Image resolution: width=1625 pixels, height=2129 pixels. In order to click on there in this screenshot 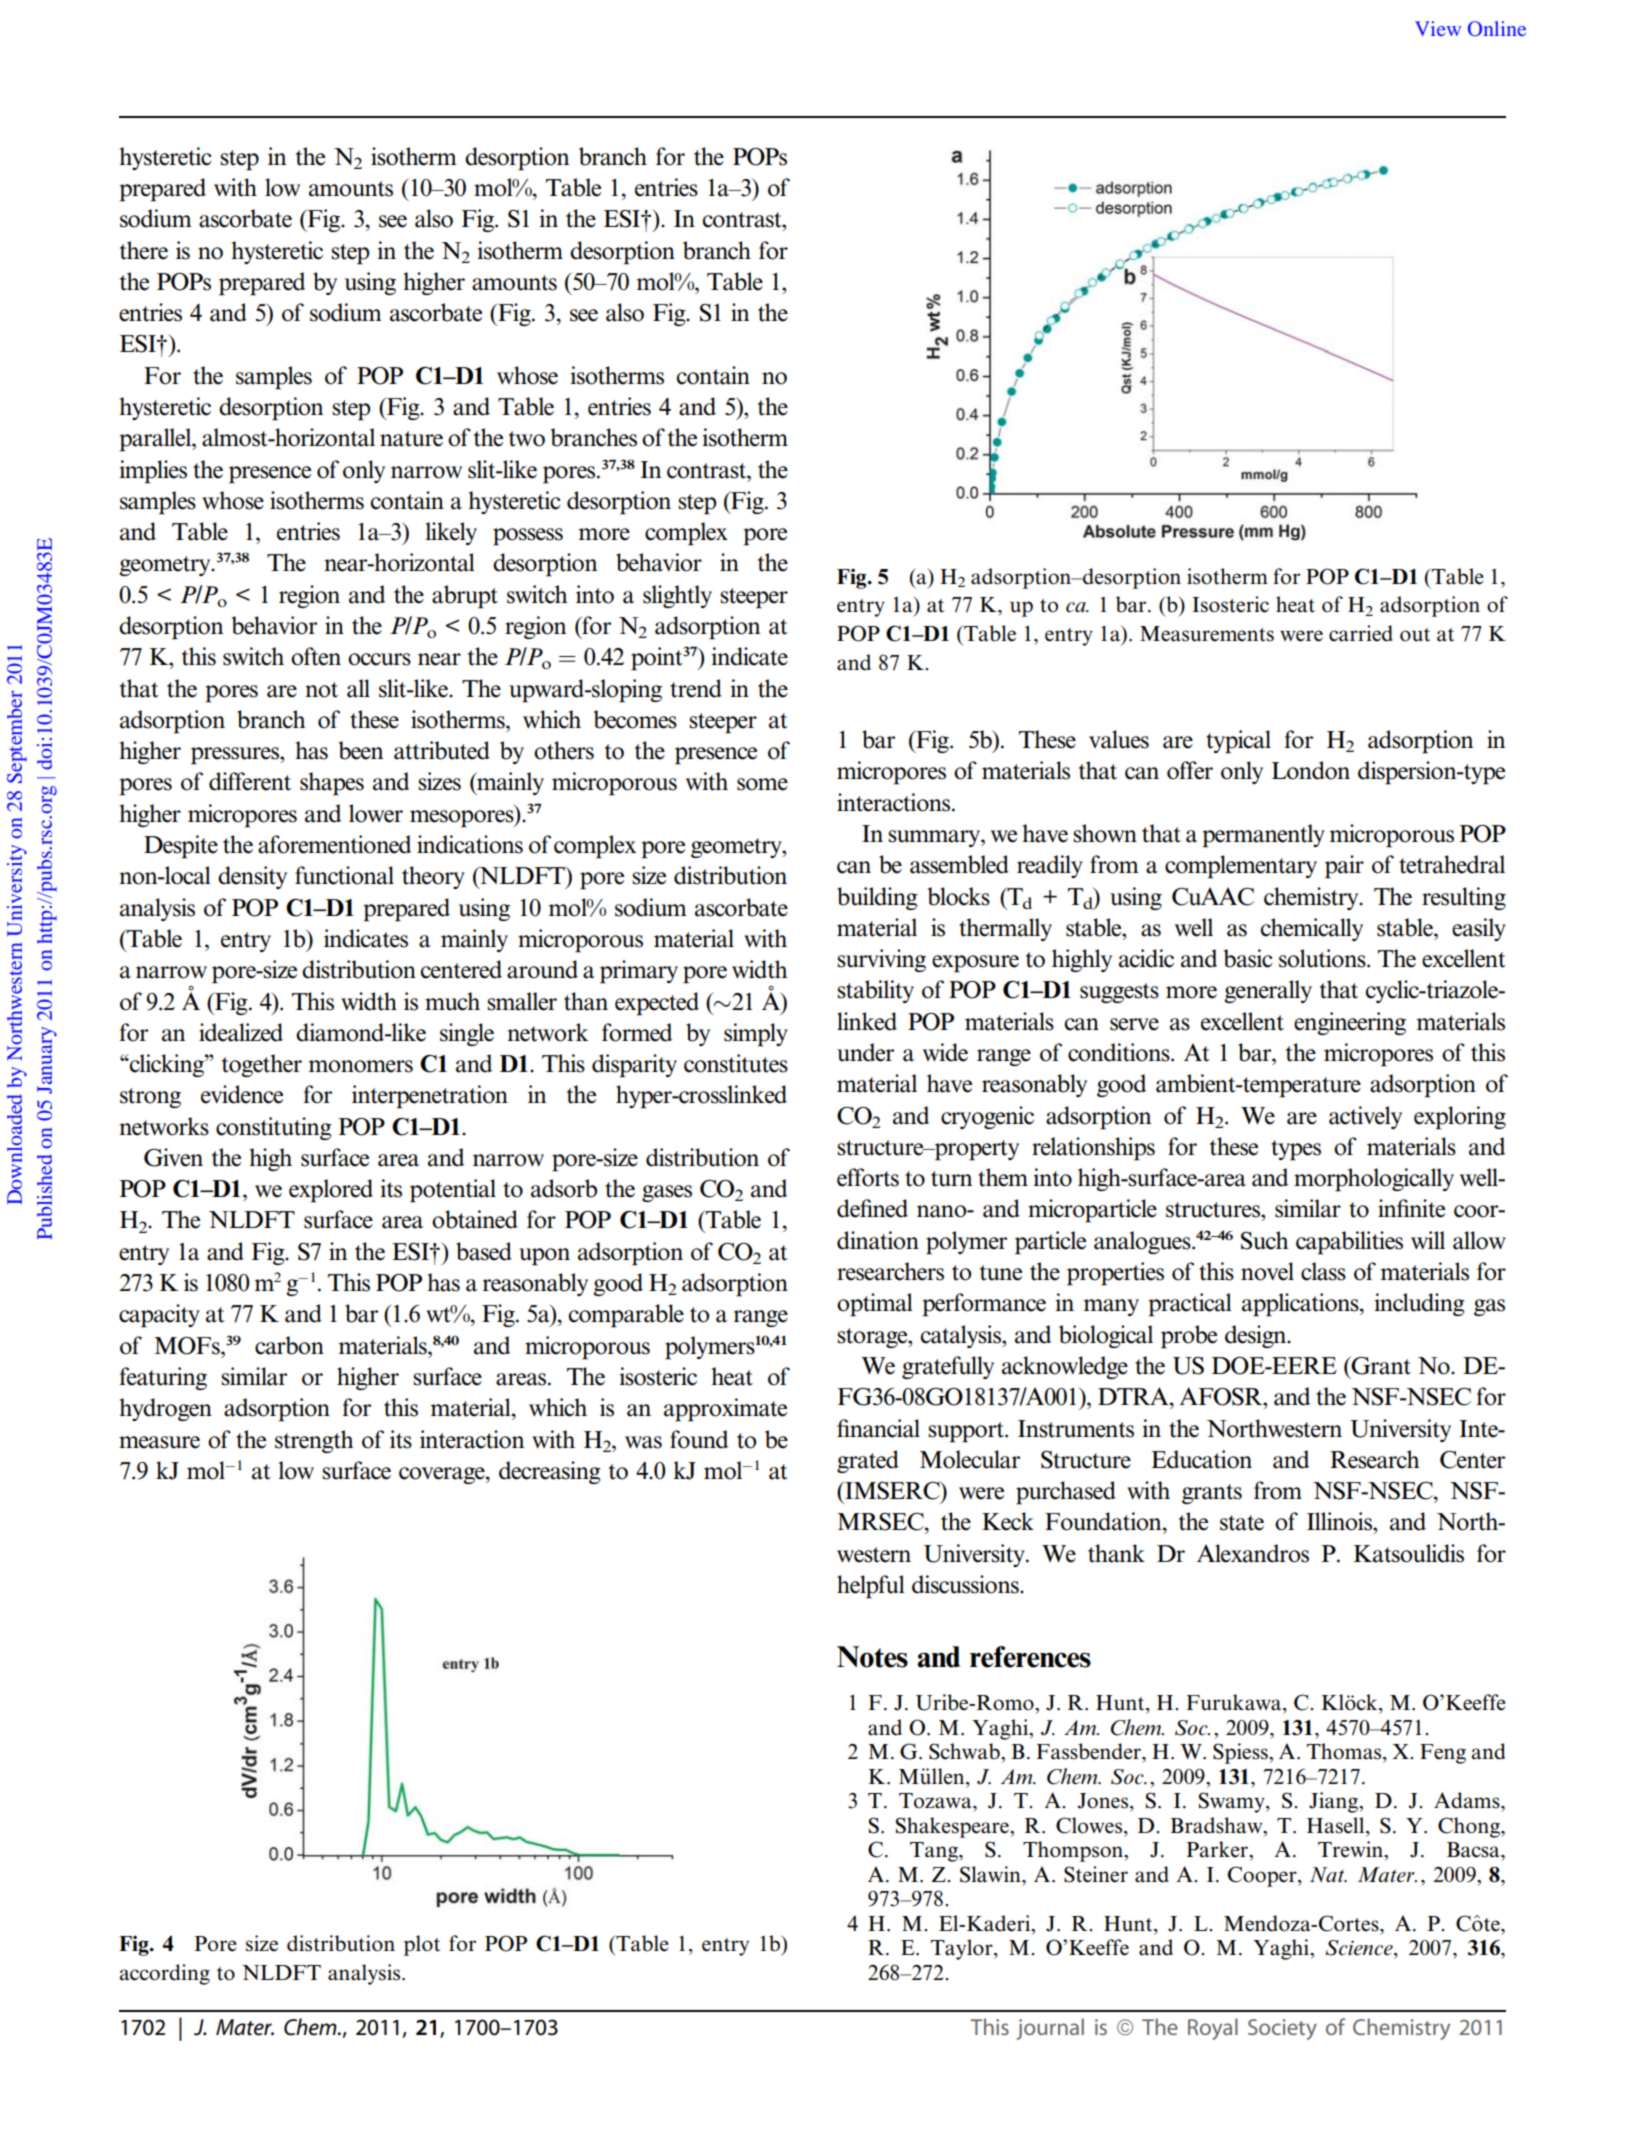, I will do `click(144, 250)`.
